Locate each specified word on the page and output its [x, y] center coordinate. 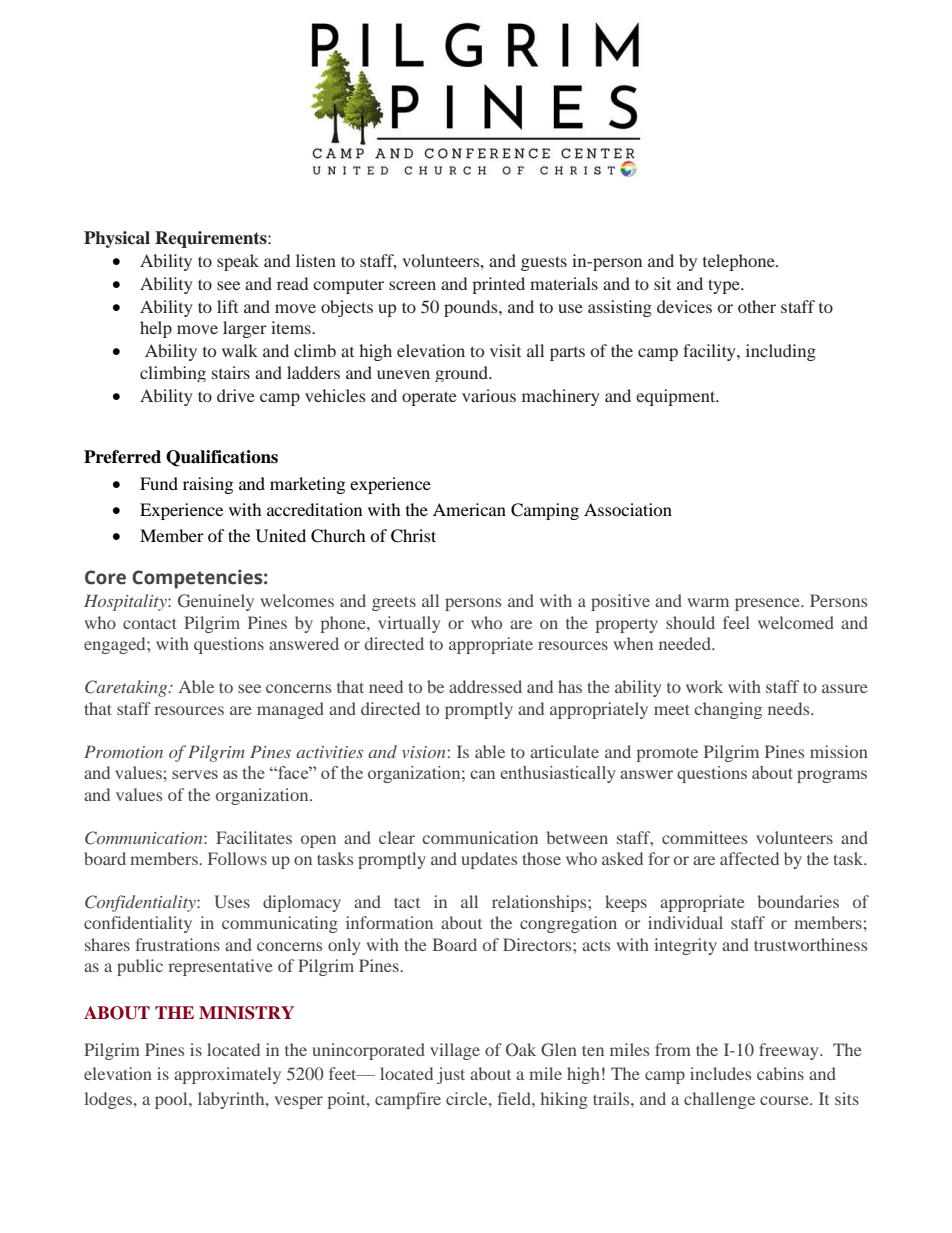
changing [728, 710]
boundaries [798, 901]
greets [394, 603]
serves [195, 774]
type [725, 286]
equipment [677, 397]
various [489, 395]
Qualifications [222, 458]
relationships [540, 903]
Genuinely [216, 602]
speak [238, 262]
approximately [227, 1075]
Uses [232, 902]
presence [768, 604]
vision [423, 752]
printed [498, 285]
